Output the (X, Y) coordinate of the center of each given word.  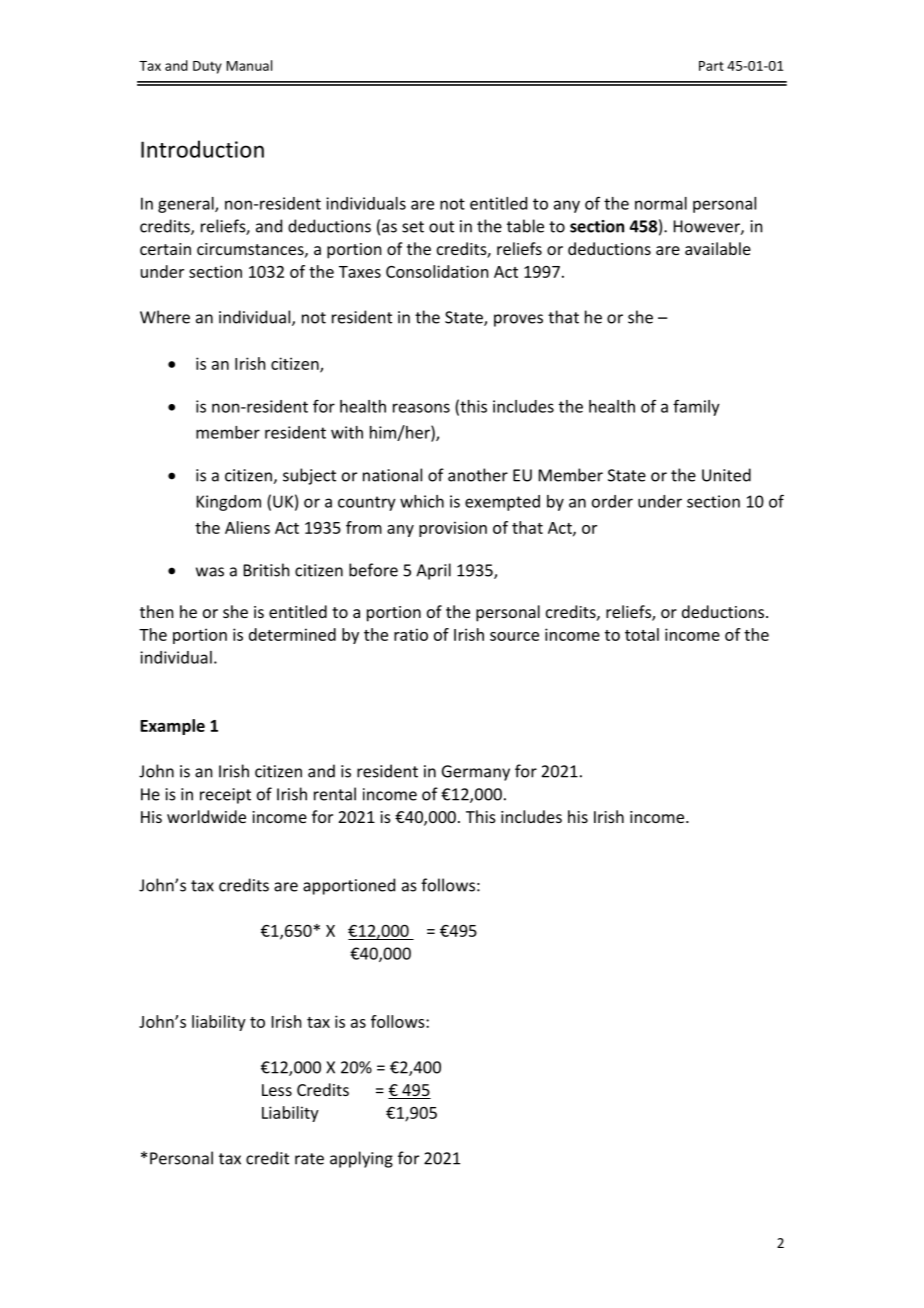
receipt (225, 796)
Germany (476, 773)
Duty (207, 67)
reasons (421, 408)
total (642, 634)
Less (277, 1090)
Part (711, 66)
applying (361, 1159)
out (441, 227)
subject (309, 476)
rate (309, 1159)
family (696, 407)
